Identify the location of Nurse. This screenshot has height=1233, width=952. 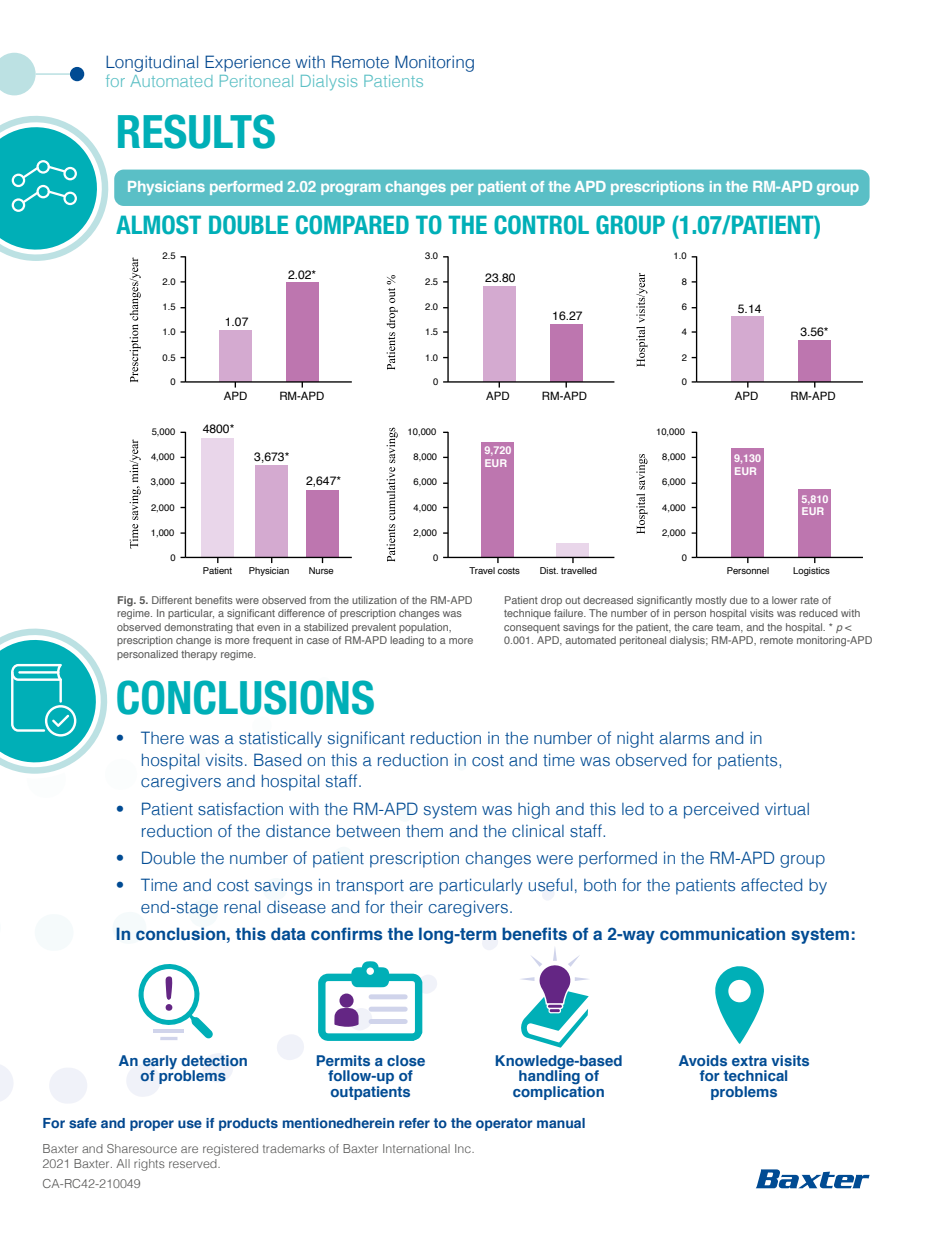
(321, 570).
